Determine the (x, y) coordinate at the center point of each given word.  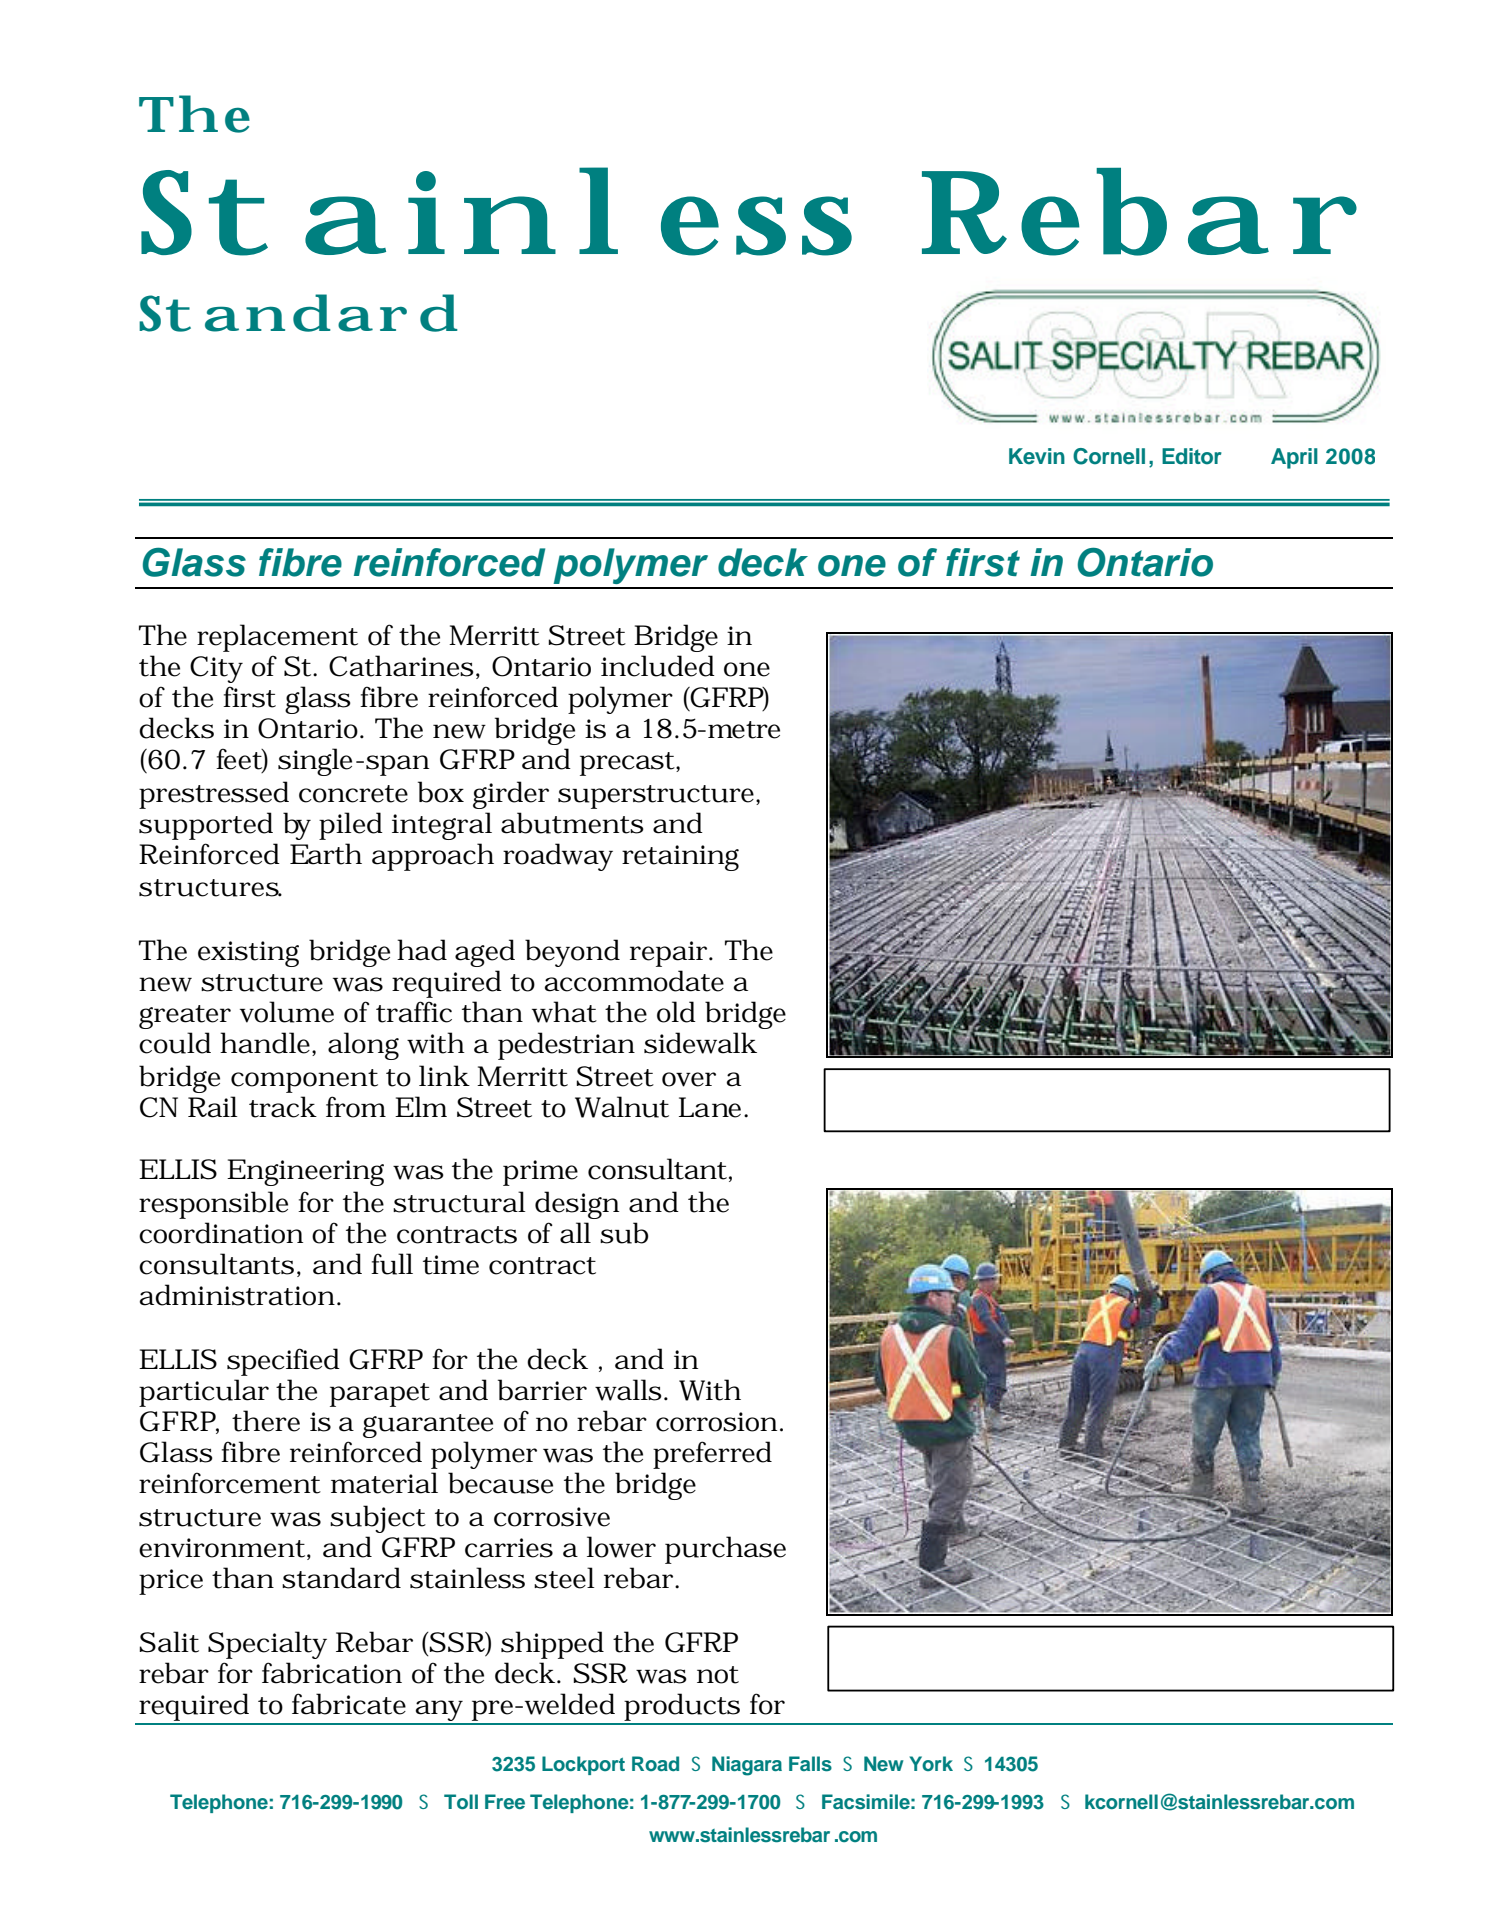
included (658, 666)
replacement (277, 638)
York (931, 1763)
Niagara (747, 1766)
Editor (1192, 456)
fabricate (349, 1704)
